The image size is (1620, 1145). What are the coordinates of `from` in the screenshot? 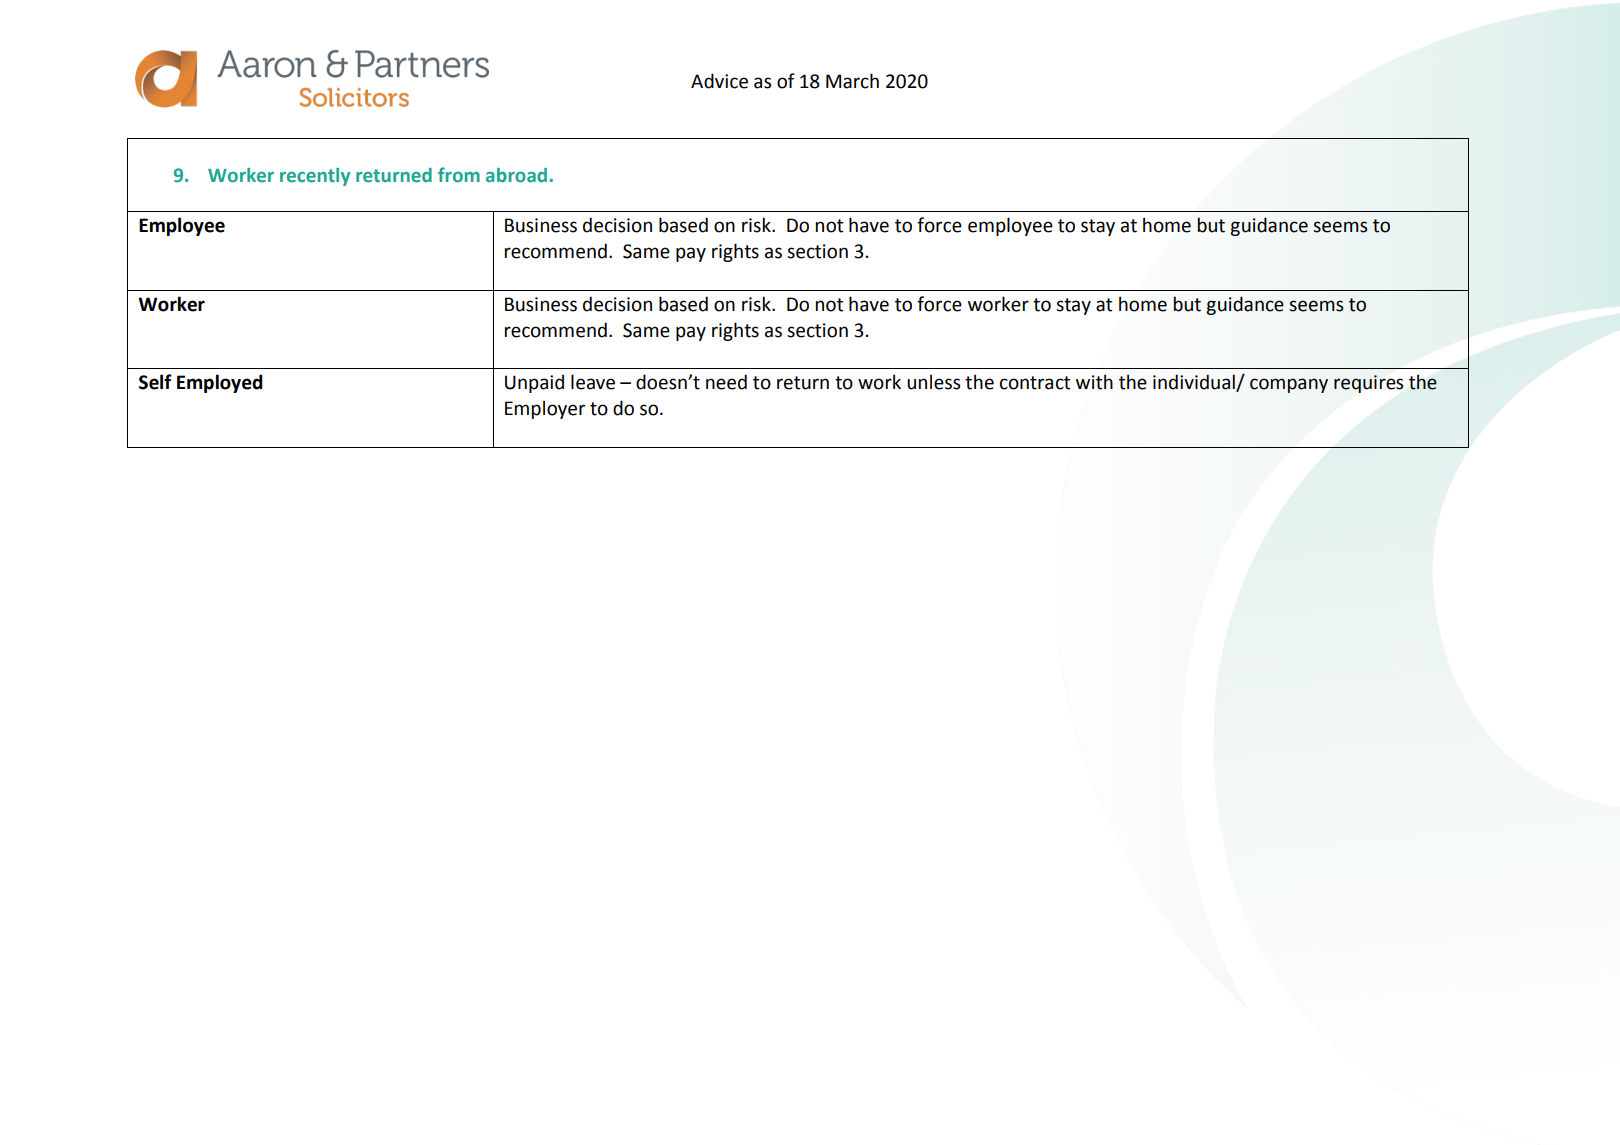 It's located at (459, 174).
